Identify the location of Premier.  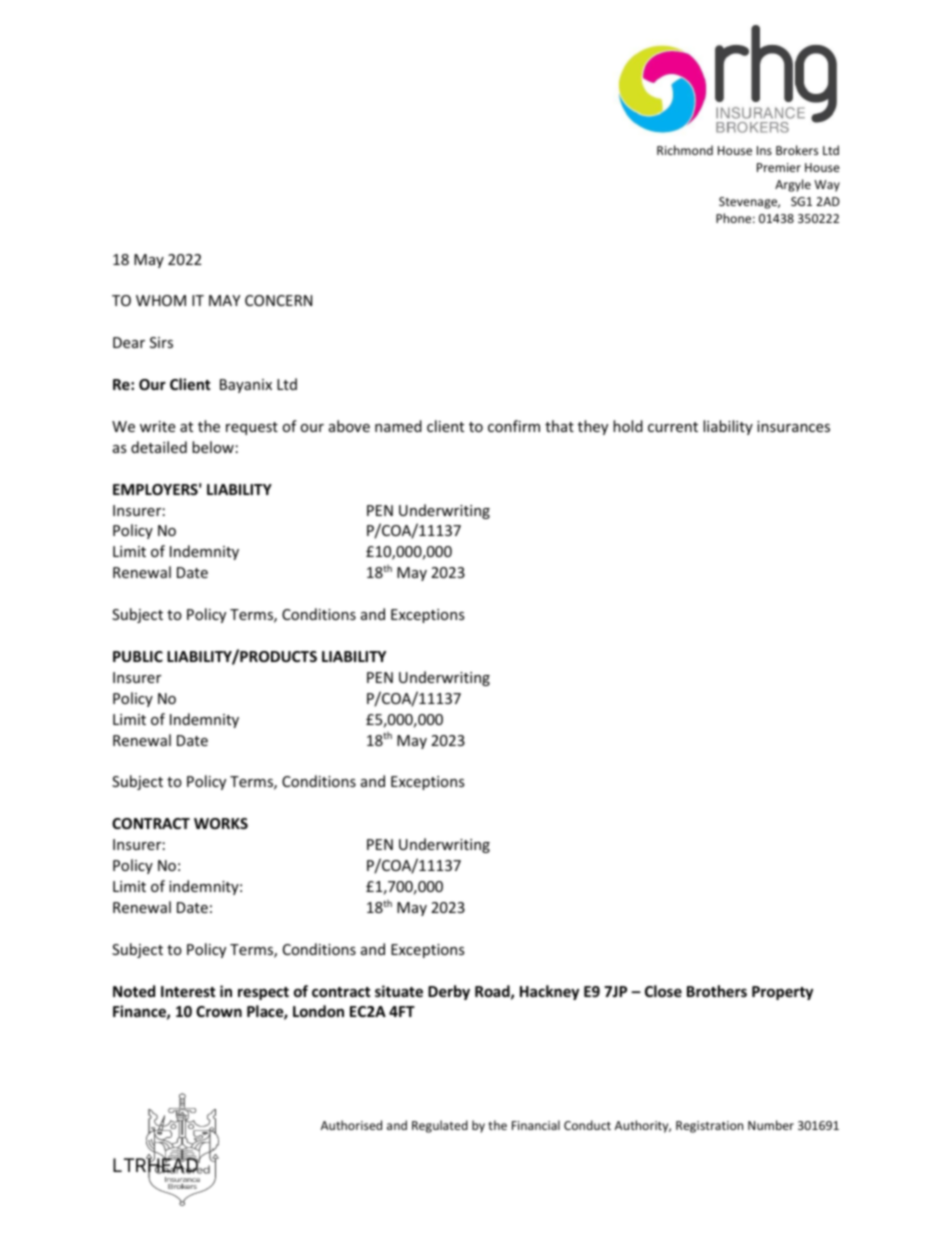
(779, 167).
